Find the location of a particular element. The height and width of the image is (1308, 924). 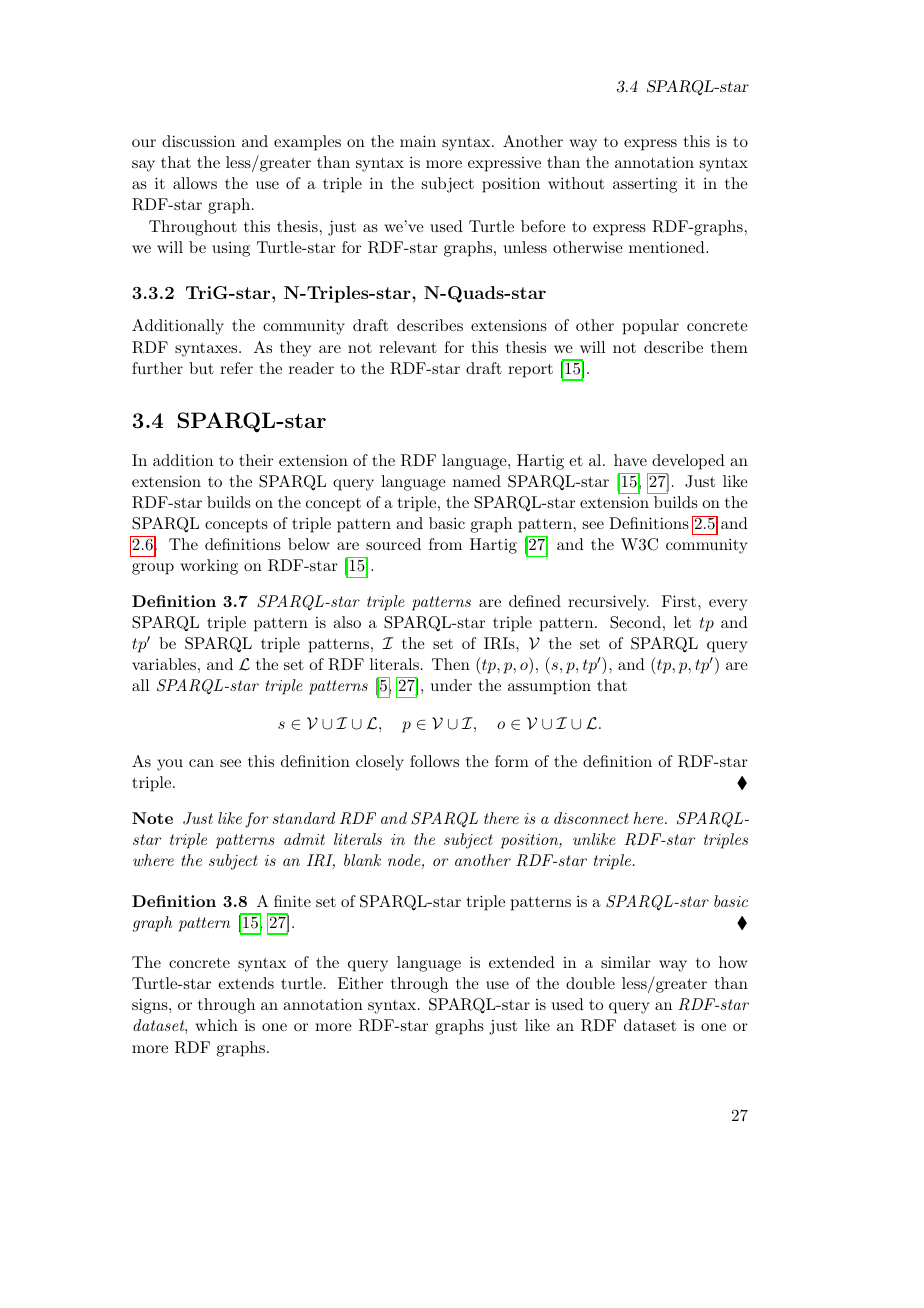

First is located at coordinates (679, 601).
